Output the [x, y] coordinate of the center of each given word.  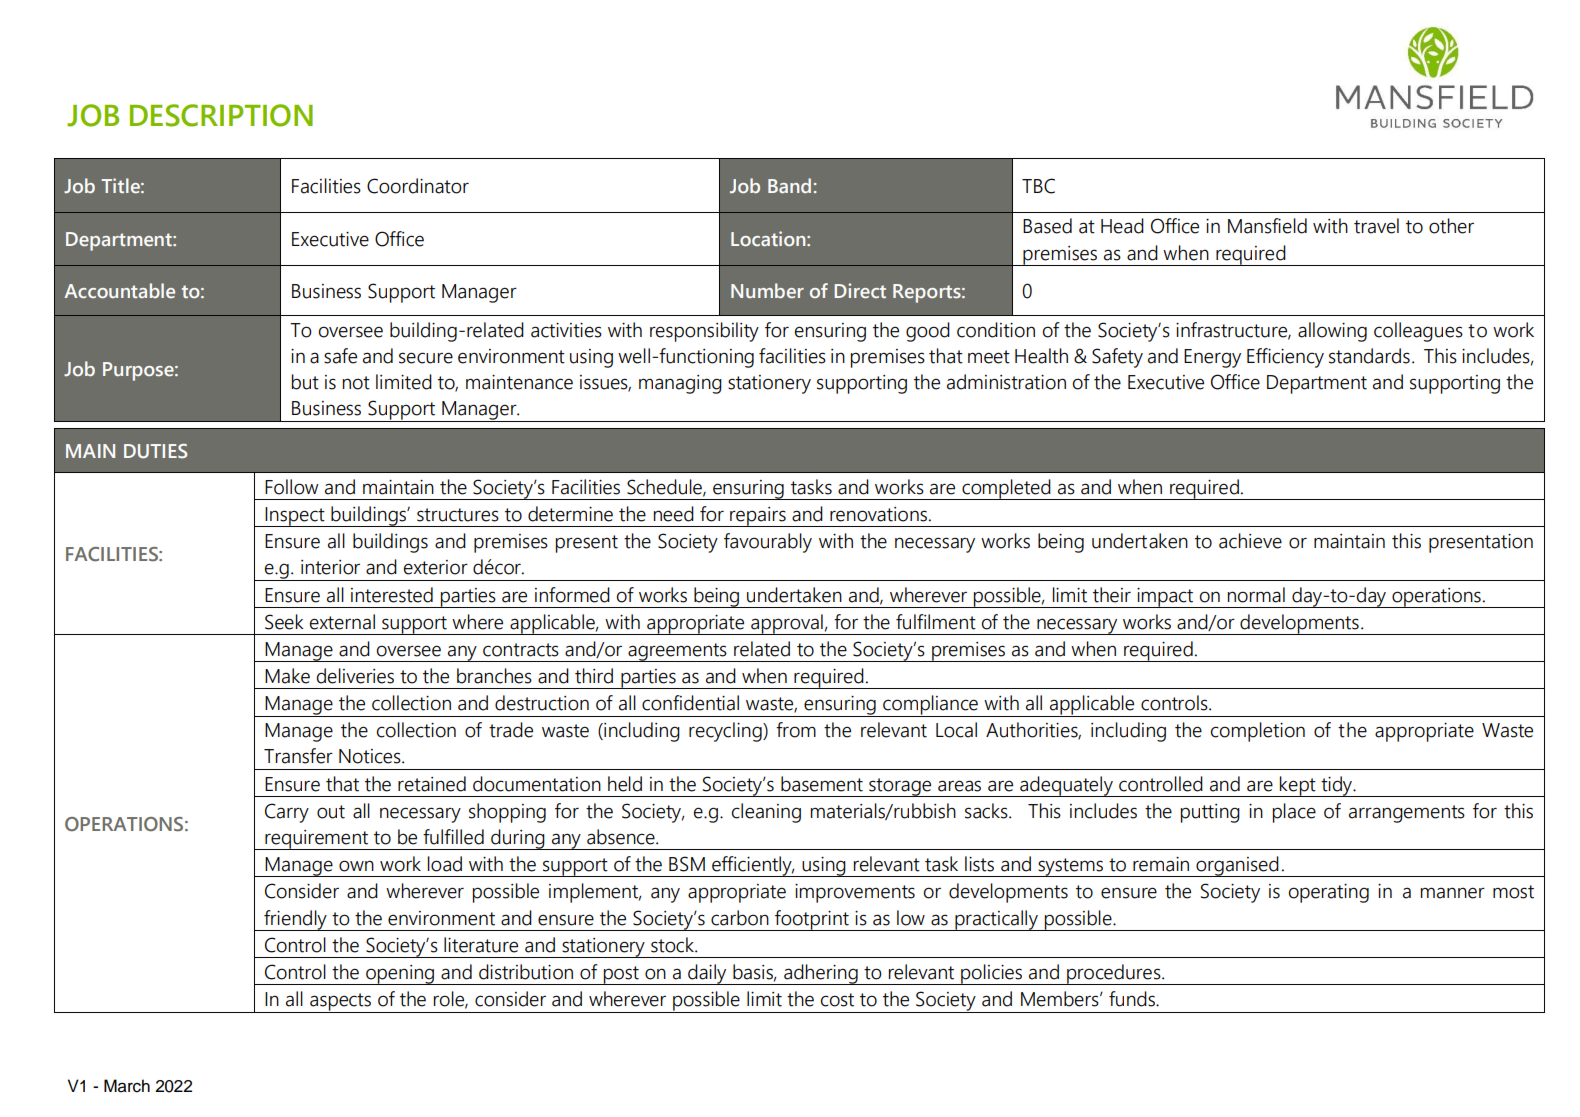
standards [1369, 356]
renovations [878, 514]
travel [1376, 226]
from [796, 730]
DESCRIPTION [221, 115]
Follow [292, 487]
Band [789, 185]
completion [1258, 732]
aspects [341, 1003]
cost [837, 1000]
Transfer [298, 756]
